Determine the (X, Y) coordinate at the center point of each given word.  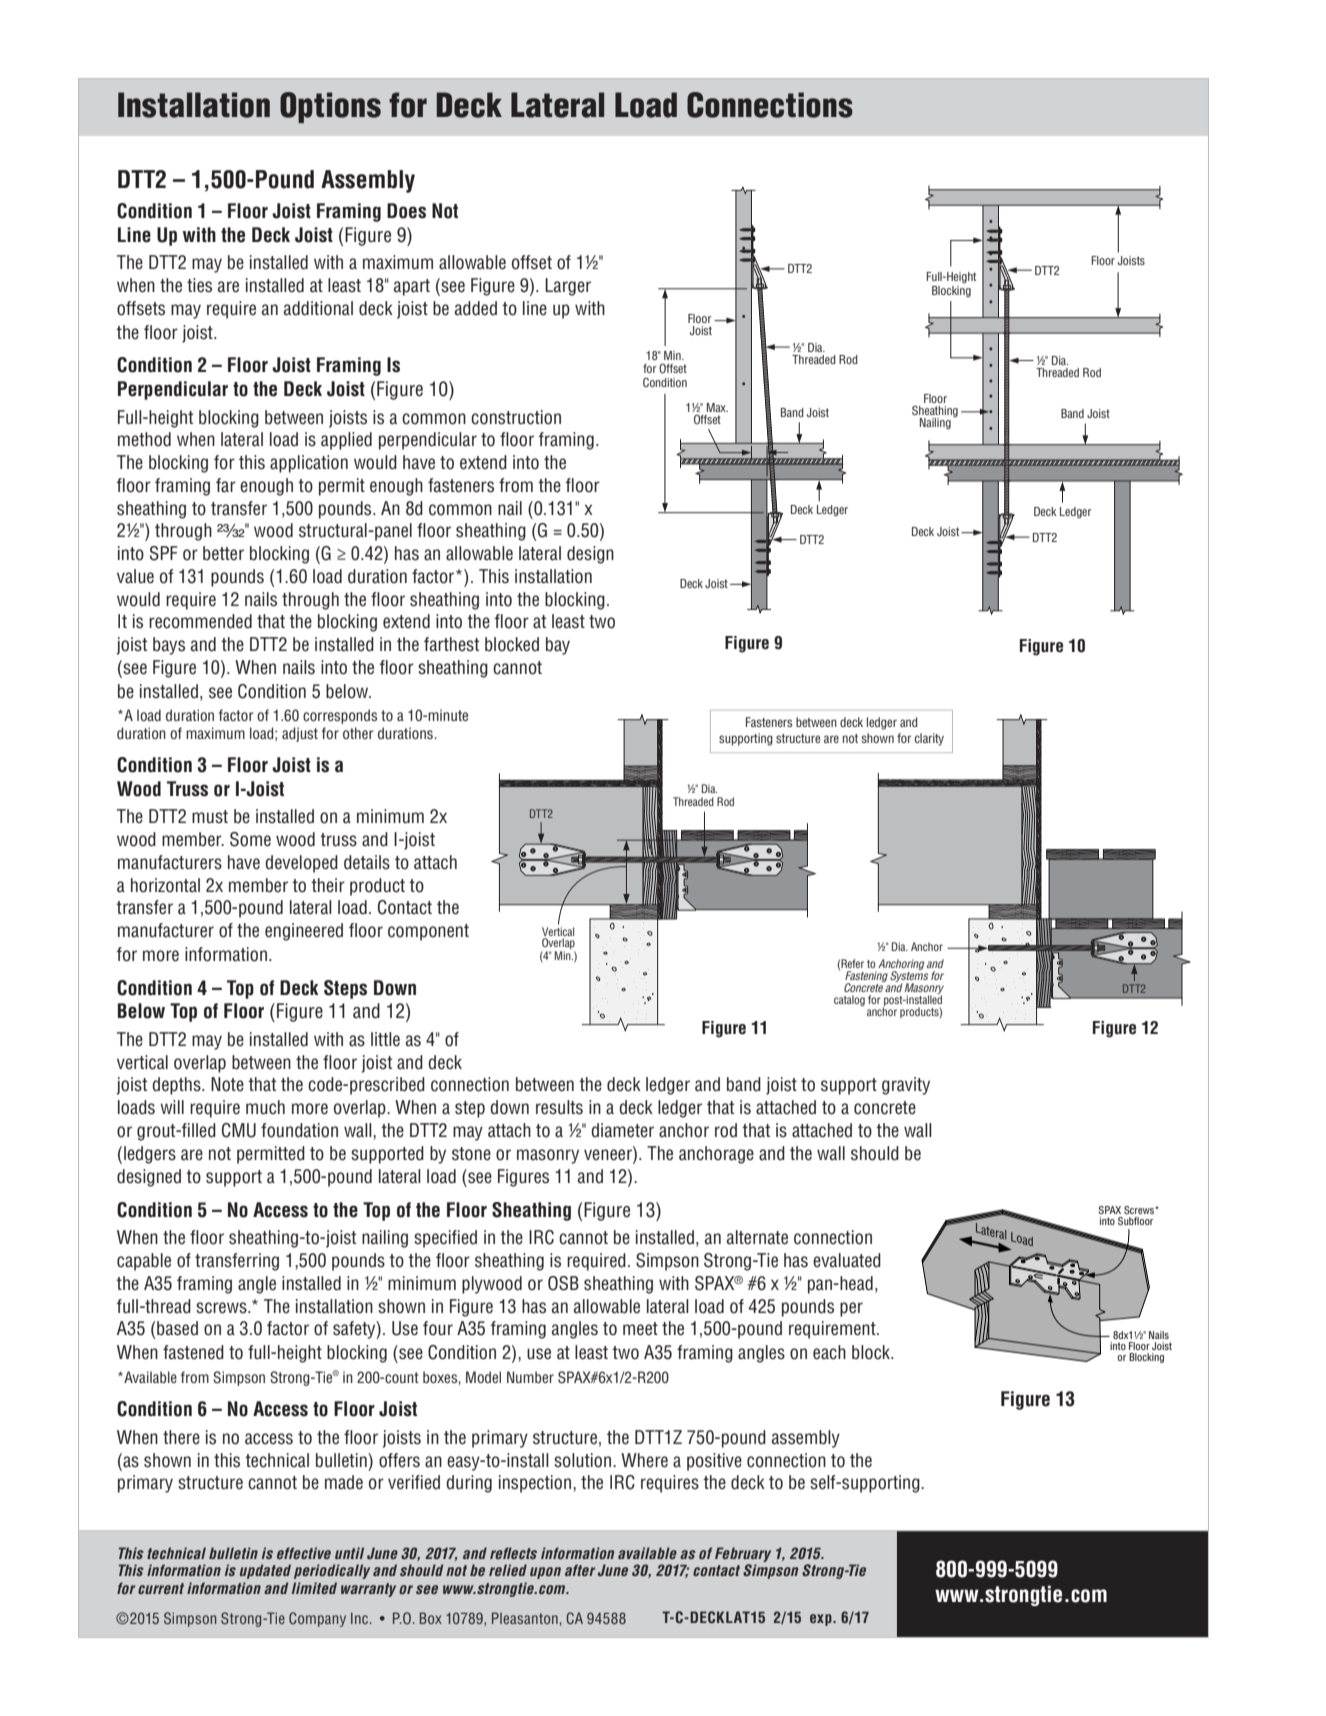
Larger (568, 287)
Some (250, 839)
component (428, 932)
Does (406, 211)
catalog (849, 1000)
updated (265, 1571)
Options (330, 107)
